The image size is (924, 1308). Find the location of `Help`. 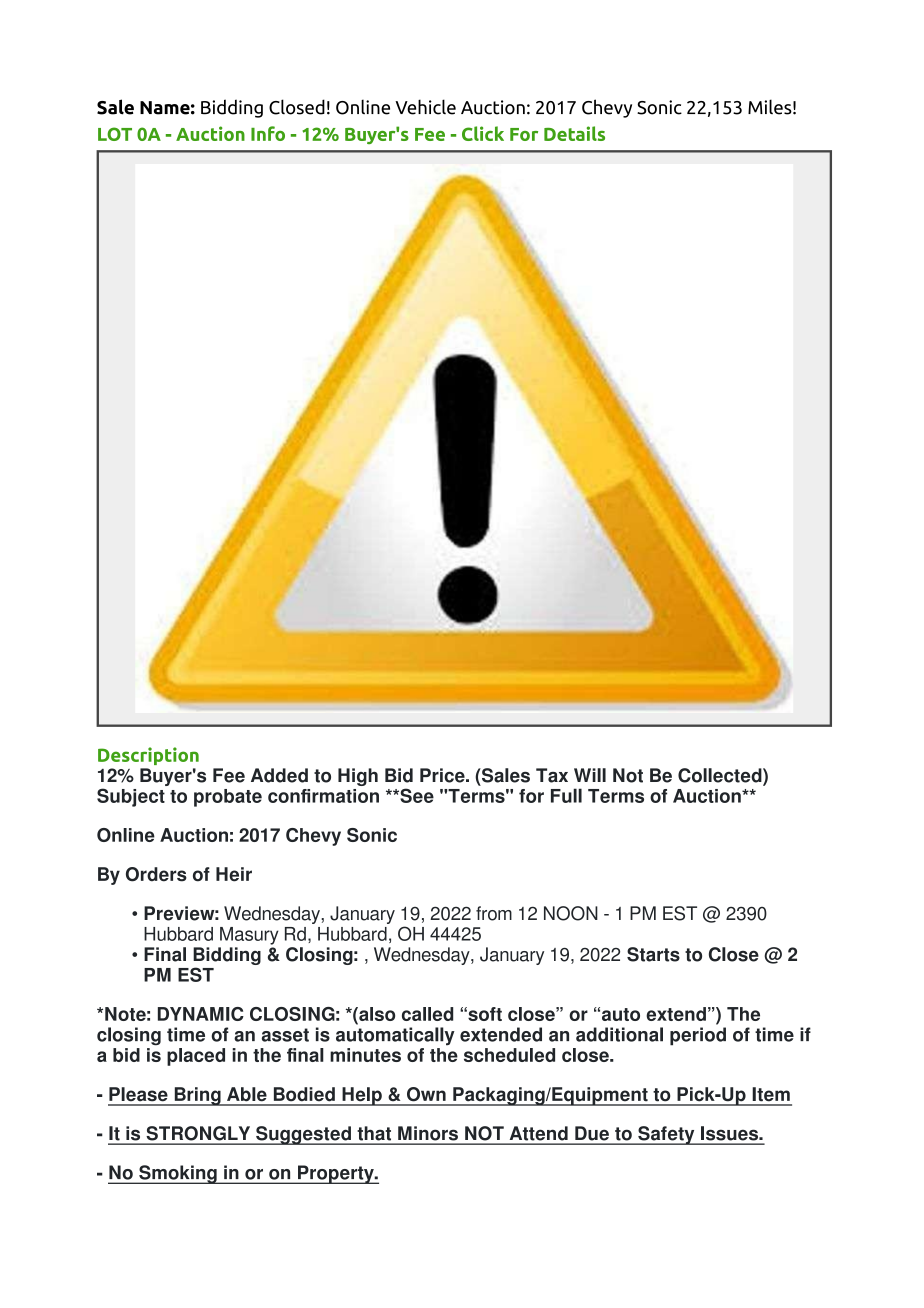

Help is located at coordinates (362, 1096).
